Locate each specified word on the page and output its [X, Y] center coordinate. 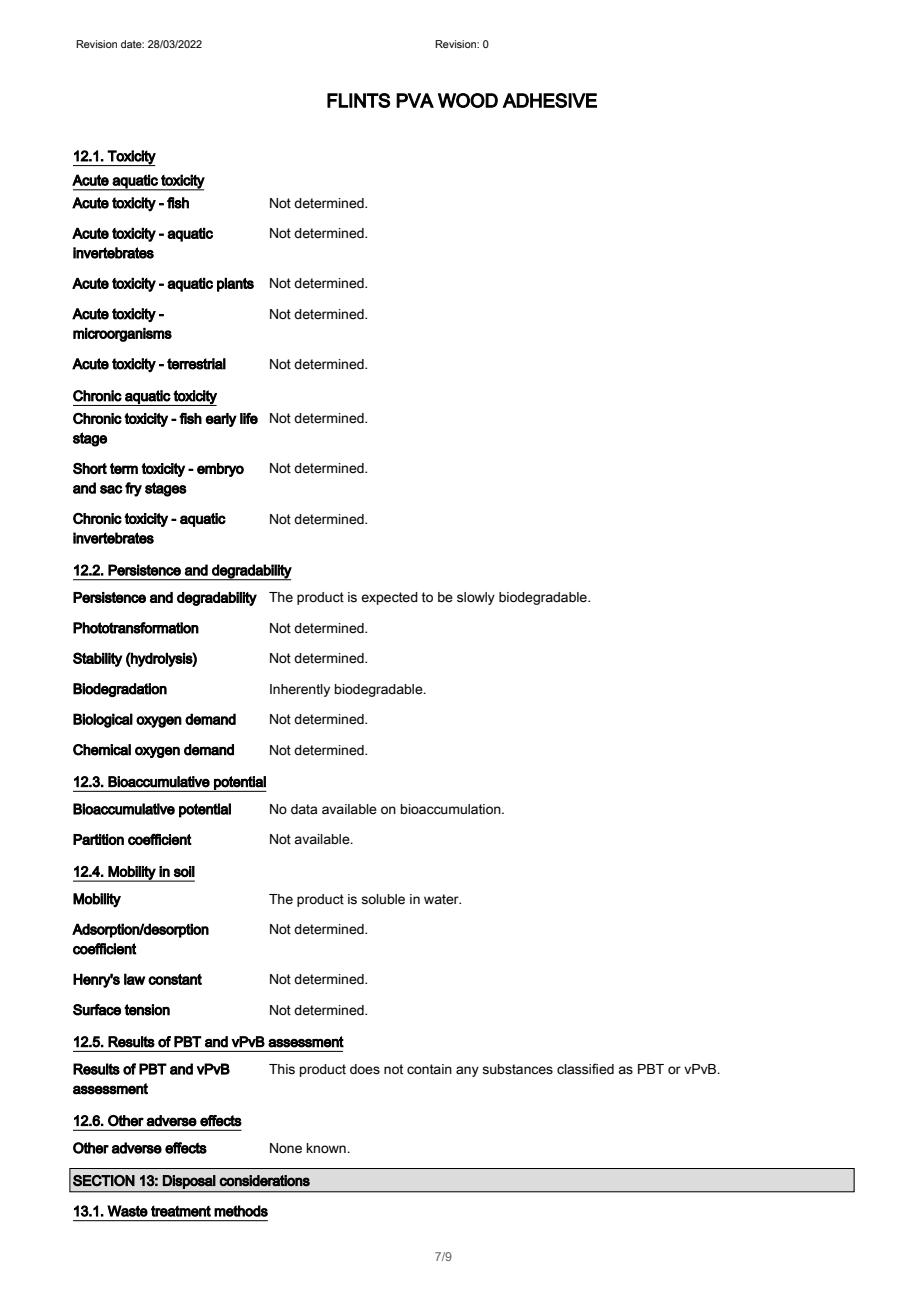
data [304, 809]
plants [235, 284]
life [249, 418]
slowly [476, 598]
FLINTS [358, 100]
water [442, 899]
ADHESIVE [550, 100]
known [327, 1148]
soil [184, 871]
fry [133, 489]
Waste [127, 1211]
